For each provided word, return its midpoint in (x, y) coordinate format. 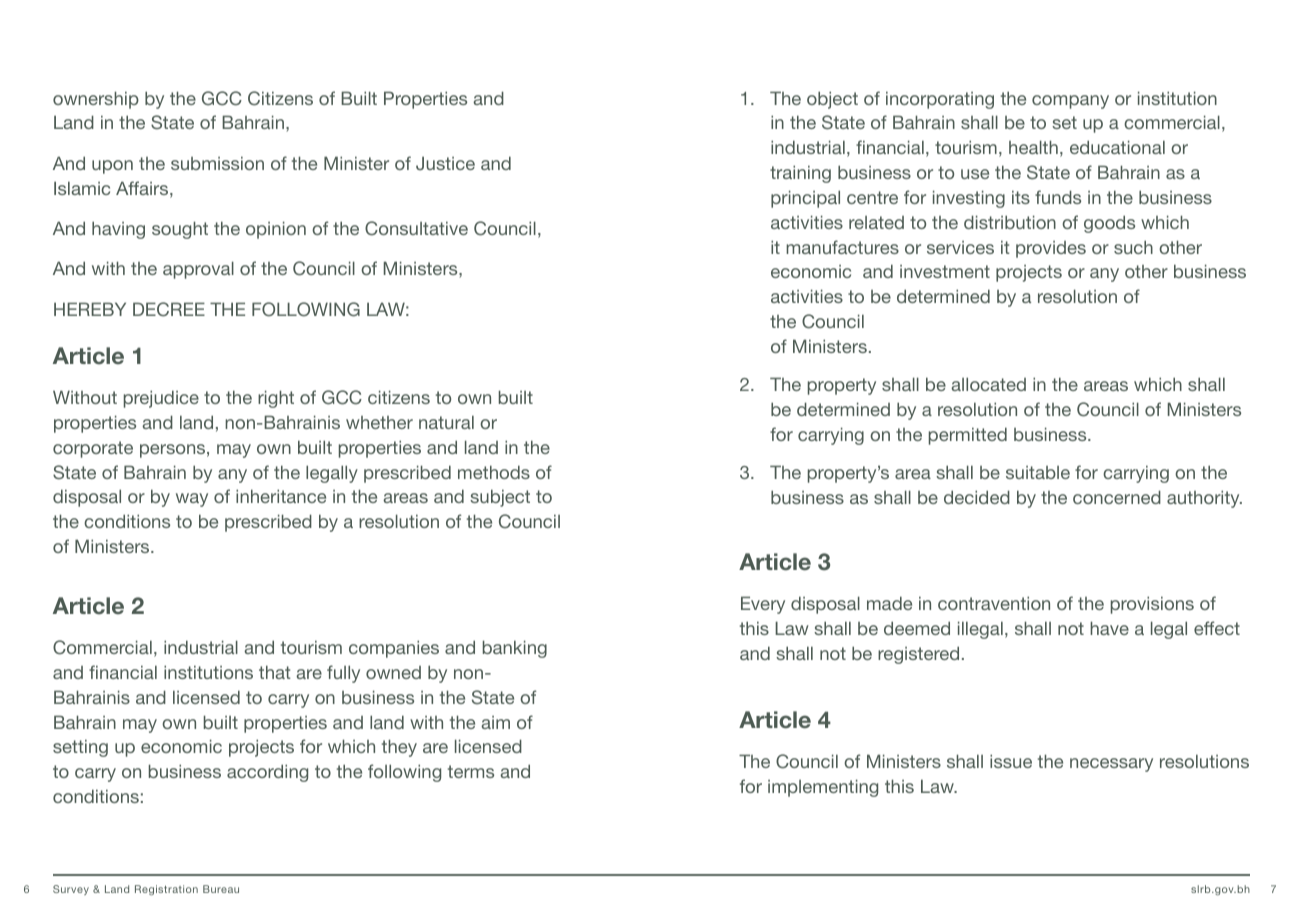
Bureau (221, 889)
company (1070, 102)
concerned (1117, 497)
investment (945, 271)
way (192, 500)
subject (500, 498)
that (275, 672)
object (832, 100)
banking (515, 649)
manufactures (842, 247)
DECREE (169, 309)
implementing (823, 788)
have (1109, 628)
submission (217, 163)
